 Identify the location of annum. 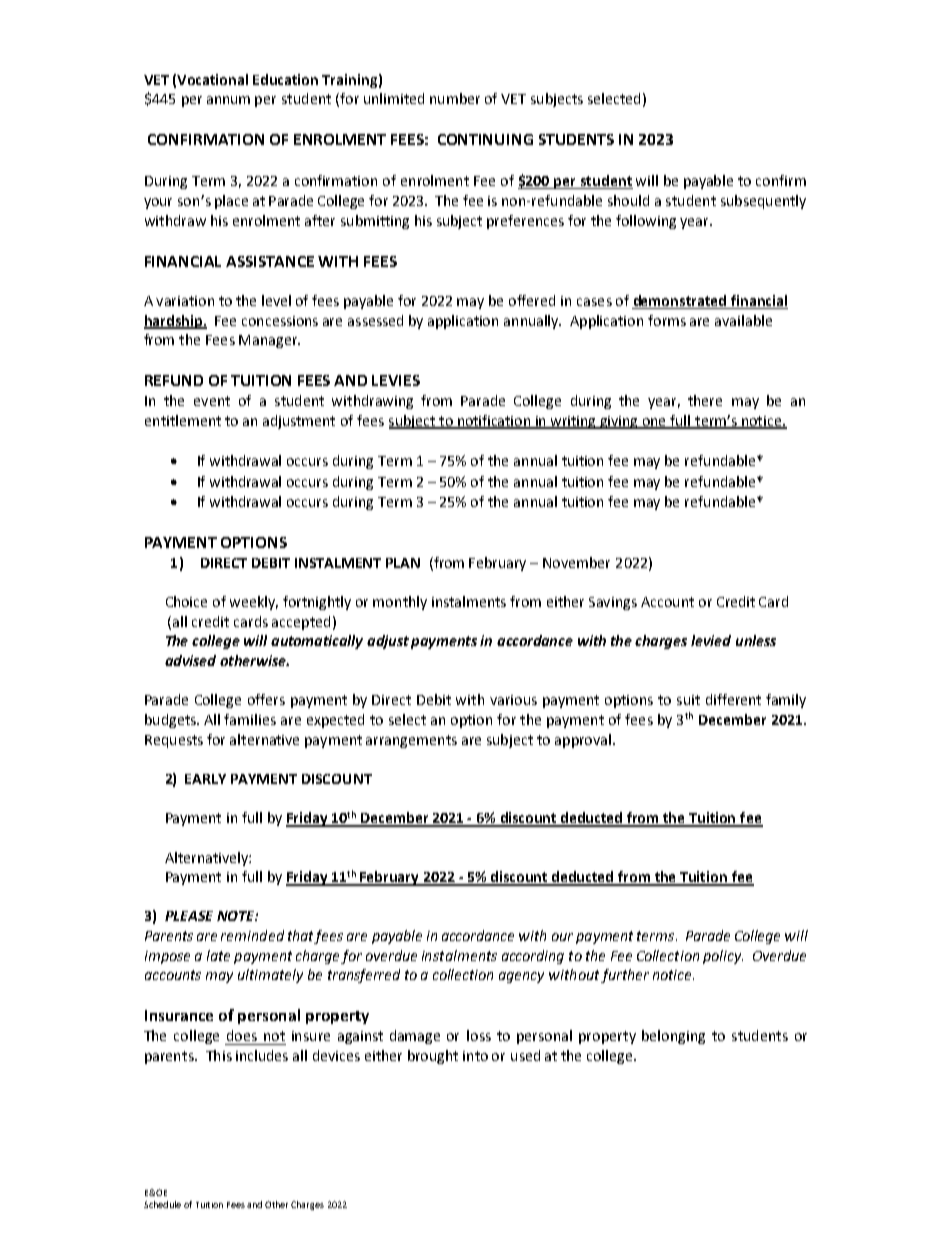
(228, 100).
